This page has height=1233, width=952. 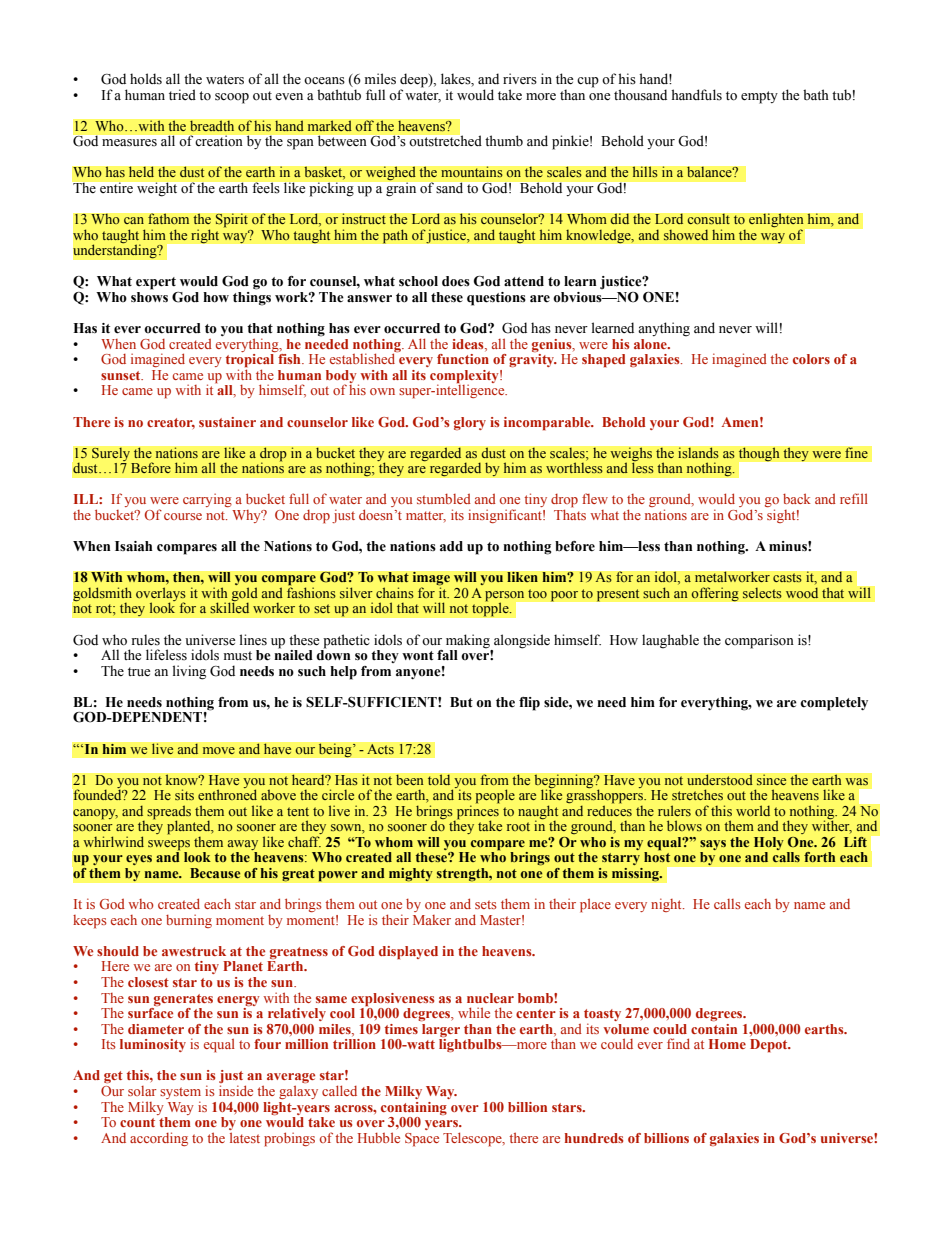 I want to click on system, so click(x=180, y=1094).
